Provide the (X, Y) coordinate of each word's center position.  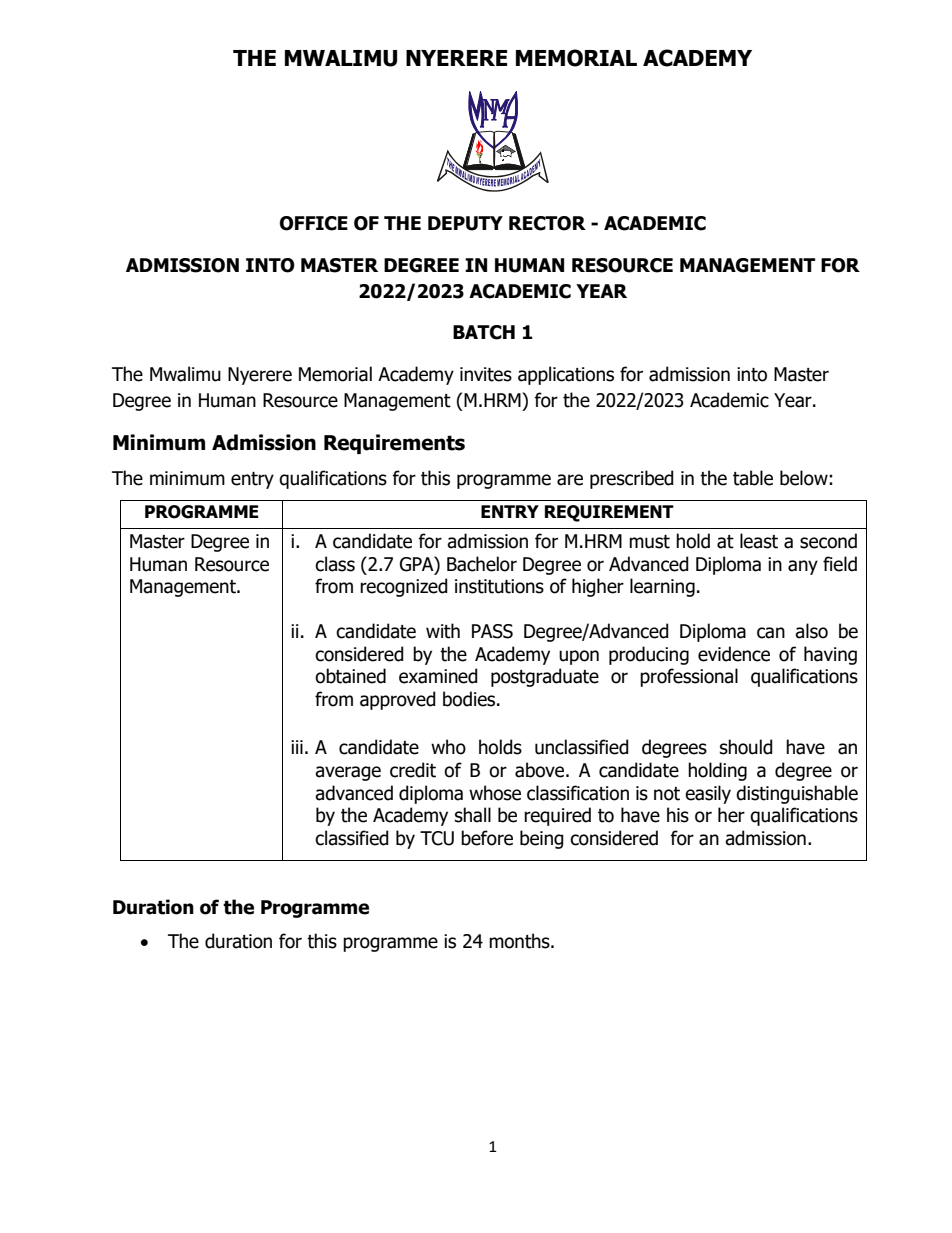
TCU (437, 838)
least (759, 541)
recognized (404, 587)
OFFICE (314, 223)
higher (598, 587)
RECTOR (547, 223)
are (570, 480)
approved (398, 700)
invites (486, 374)
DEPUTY (465, 223)
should (746, 747)
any (803, 567)
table (753, 478)
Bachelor (482, 564)
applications (566, 375)
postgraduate (545, 677)
